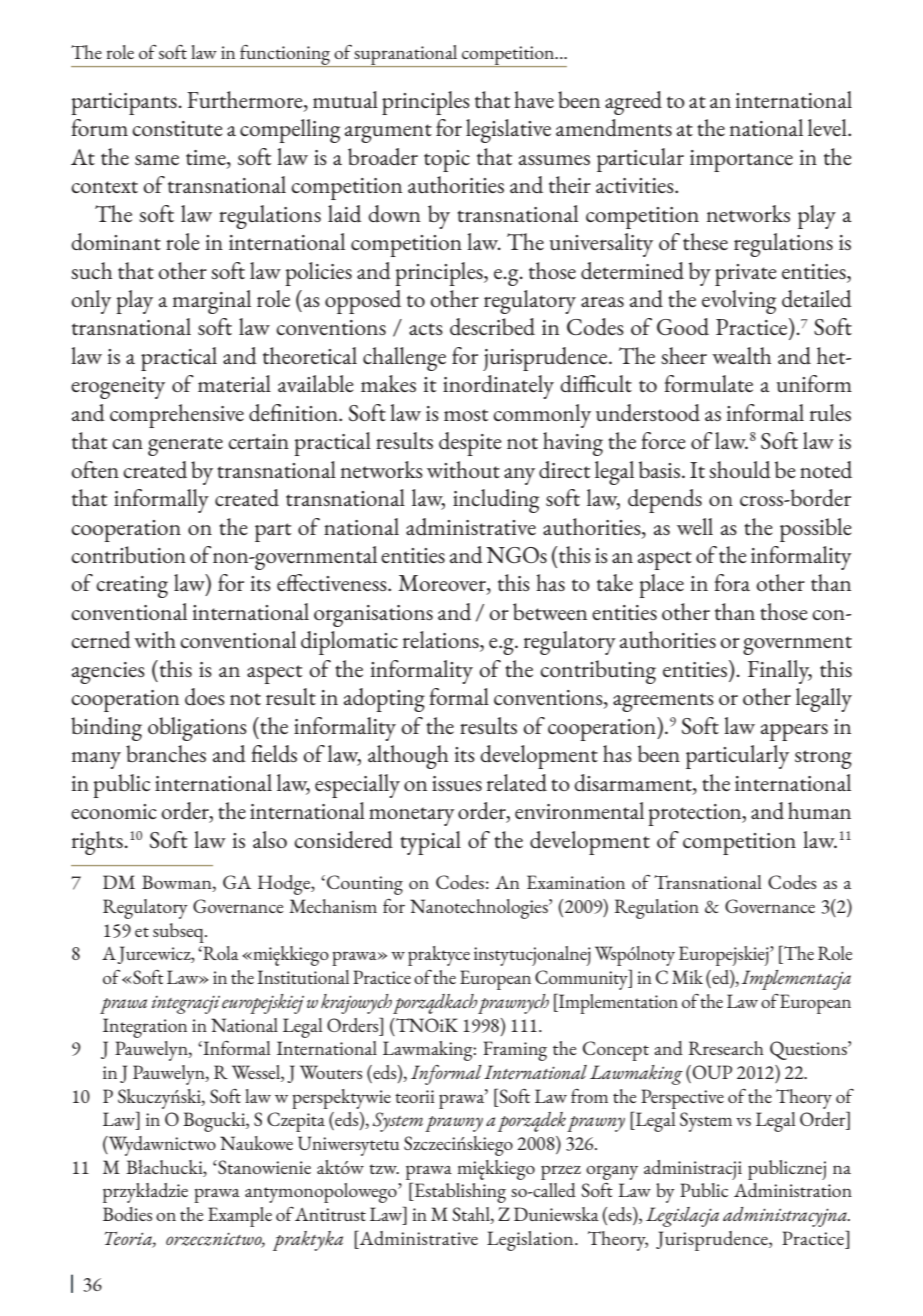 This image has height=1316, width=923. What do you see at coordinates (205, 696) in the image?
I see `does` at bounding box center [205, 696].
